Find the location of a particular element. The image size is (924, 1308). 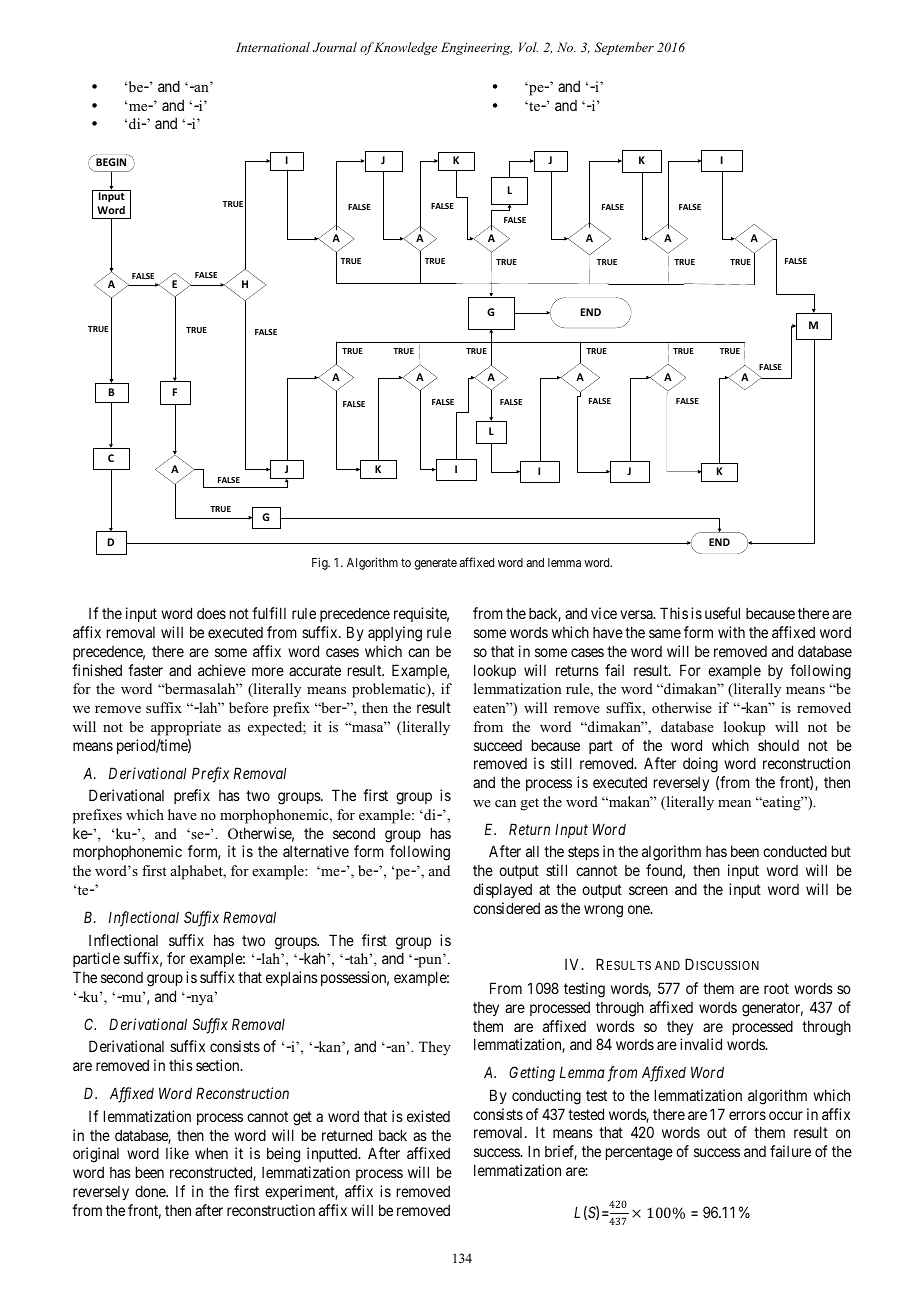

does is located at coordinates (211, 613).
